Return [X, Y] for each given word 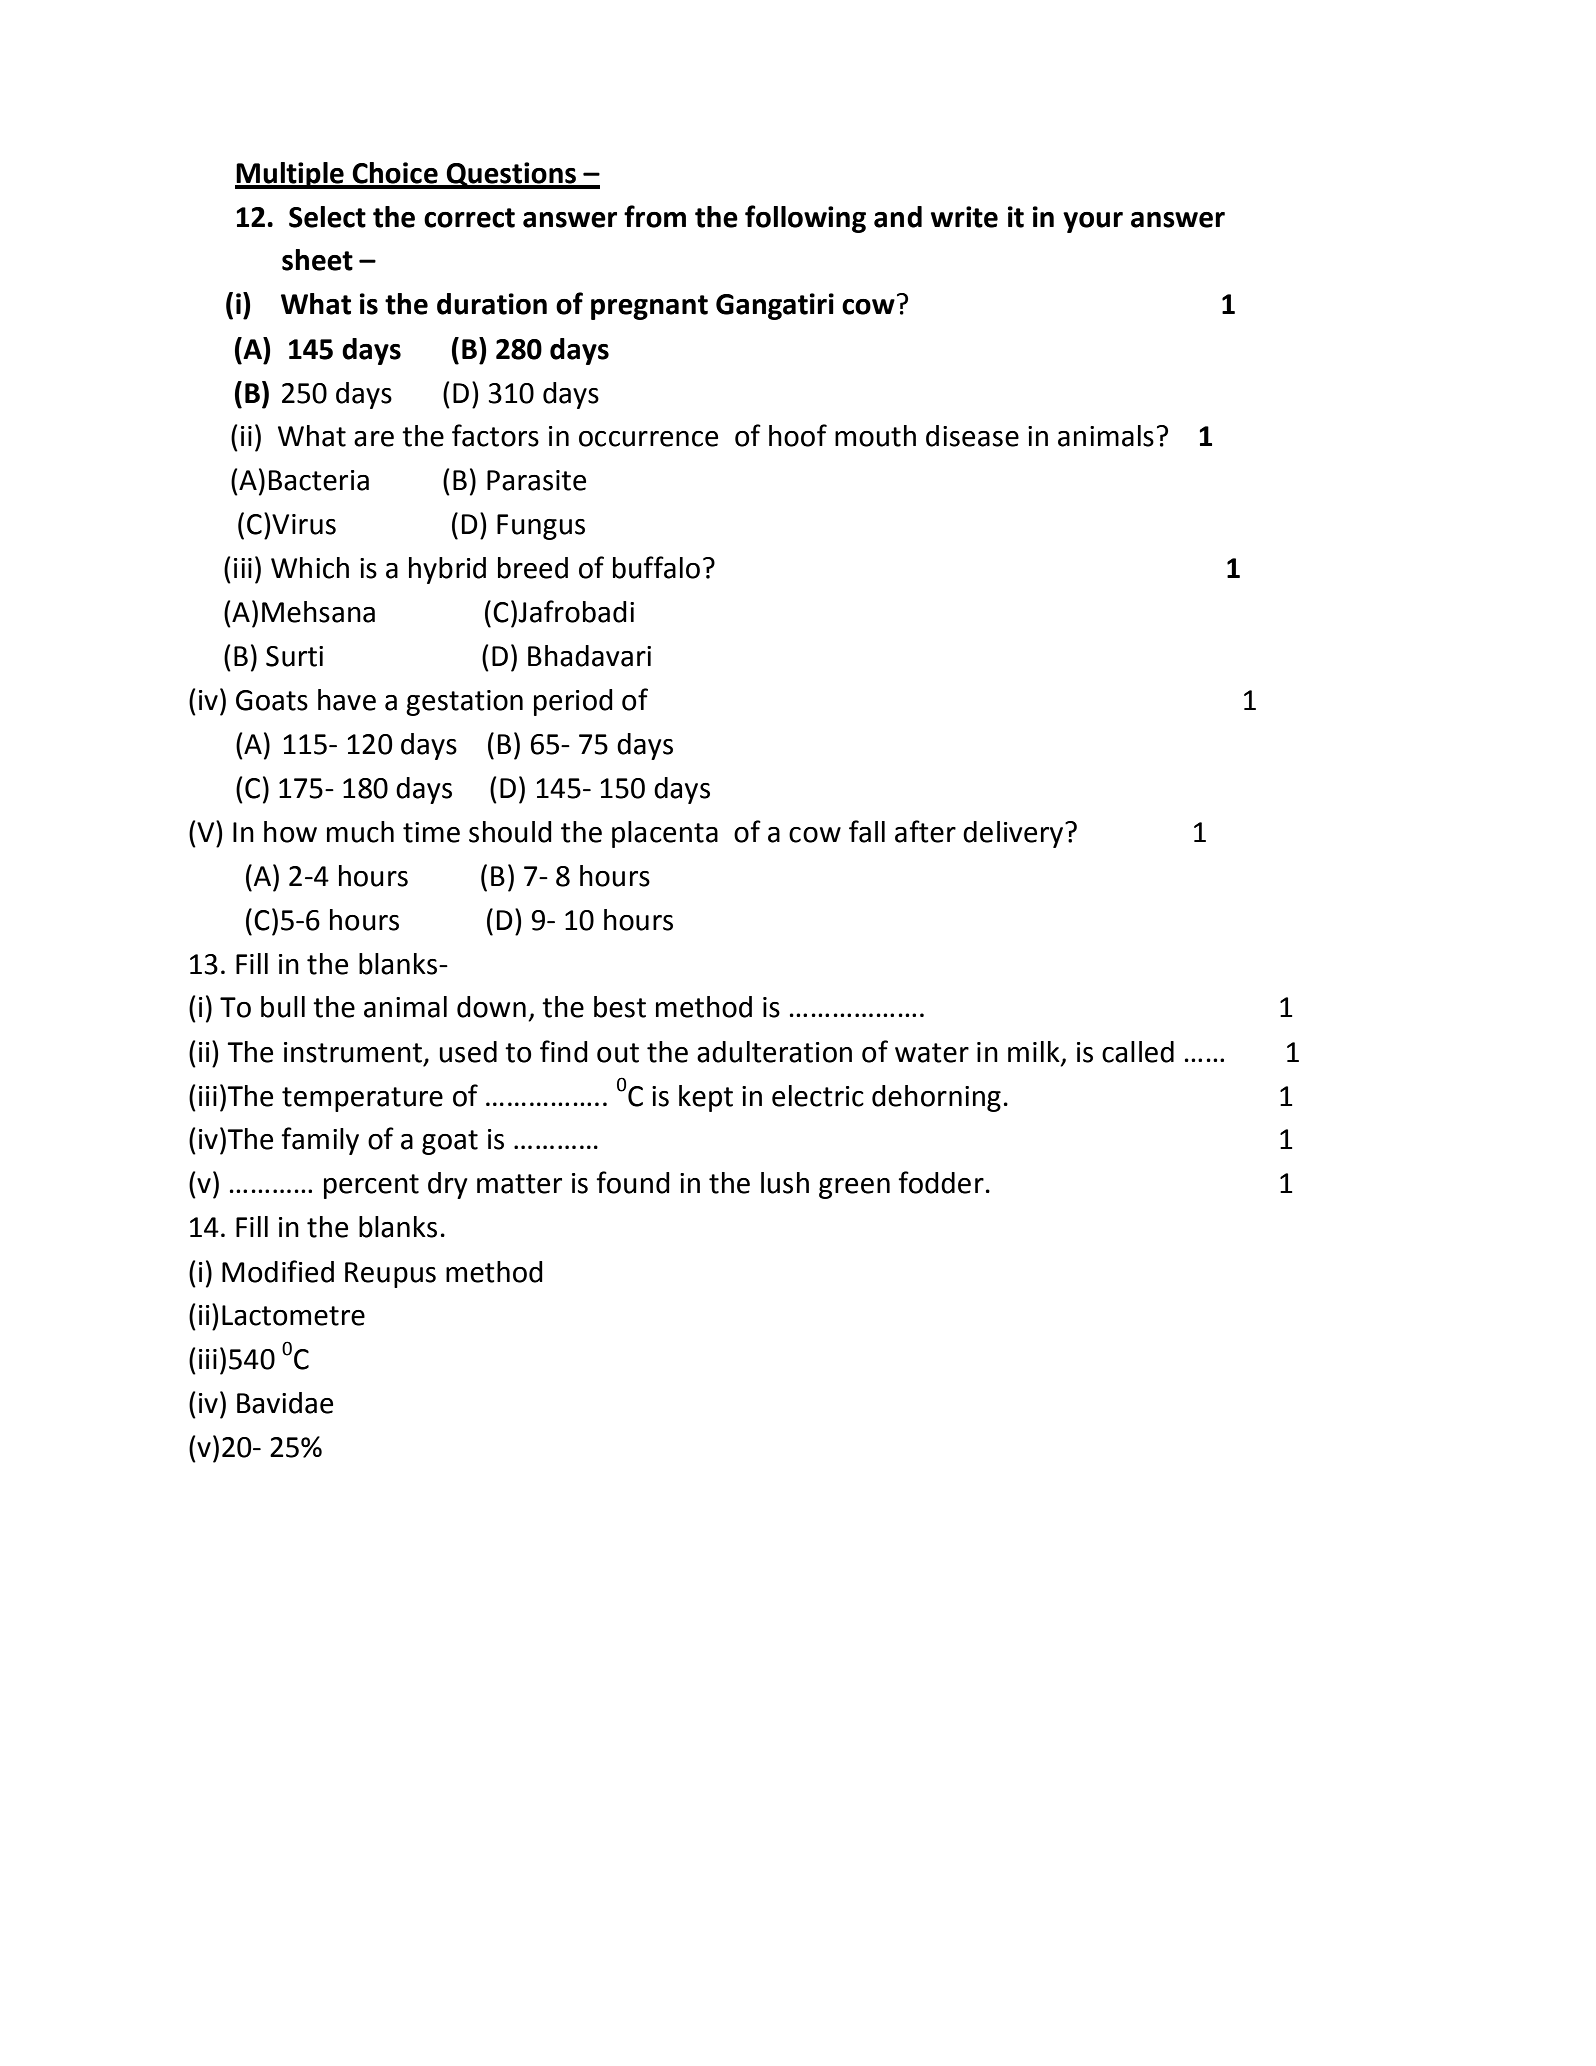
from [655, 216]
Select [327, 217]
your [1093, 222]
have [347, 700]
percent [371, 1186]
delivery [1014, 834]
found [633, 1182]
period [573, 702]
